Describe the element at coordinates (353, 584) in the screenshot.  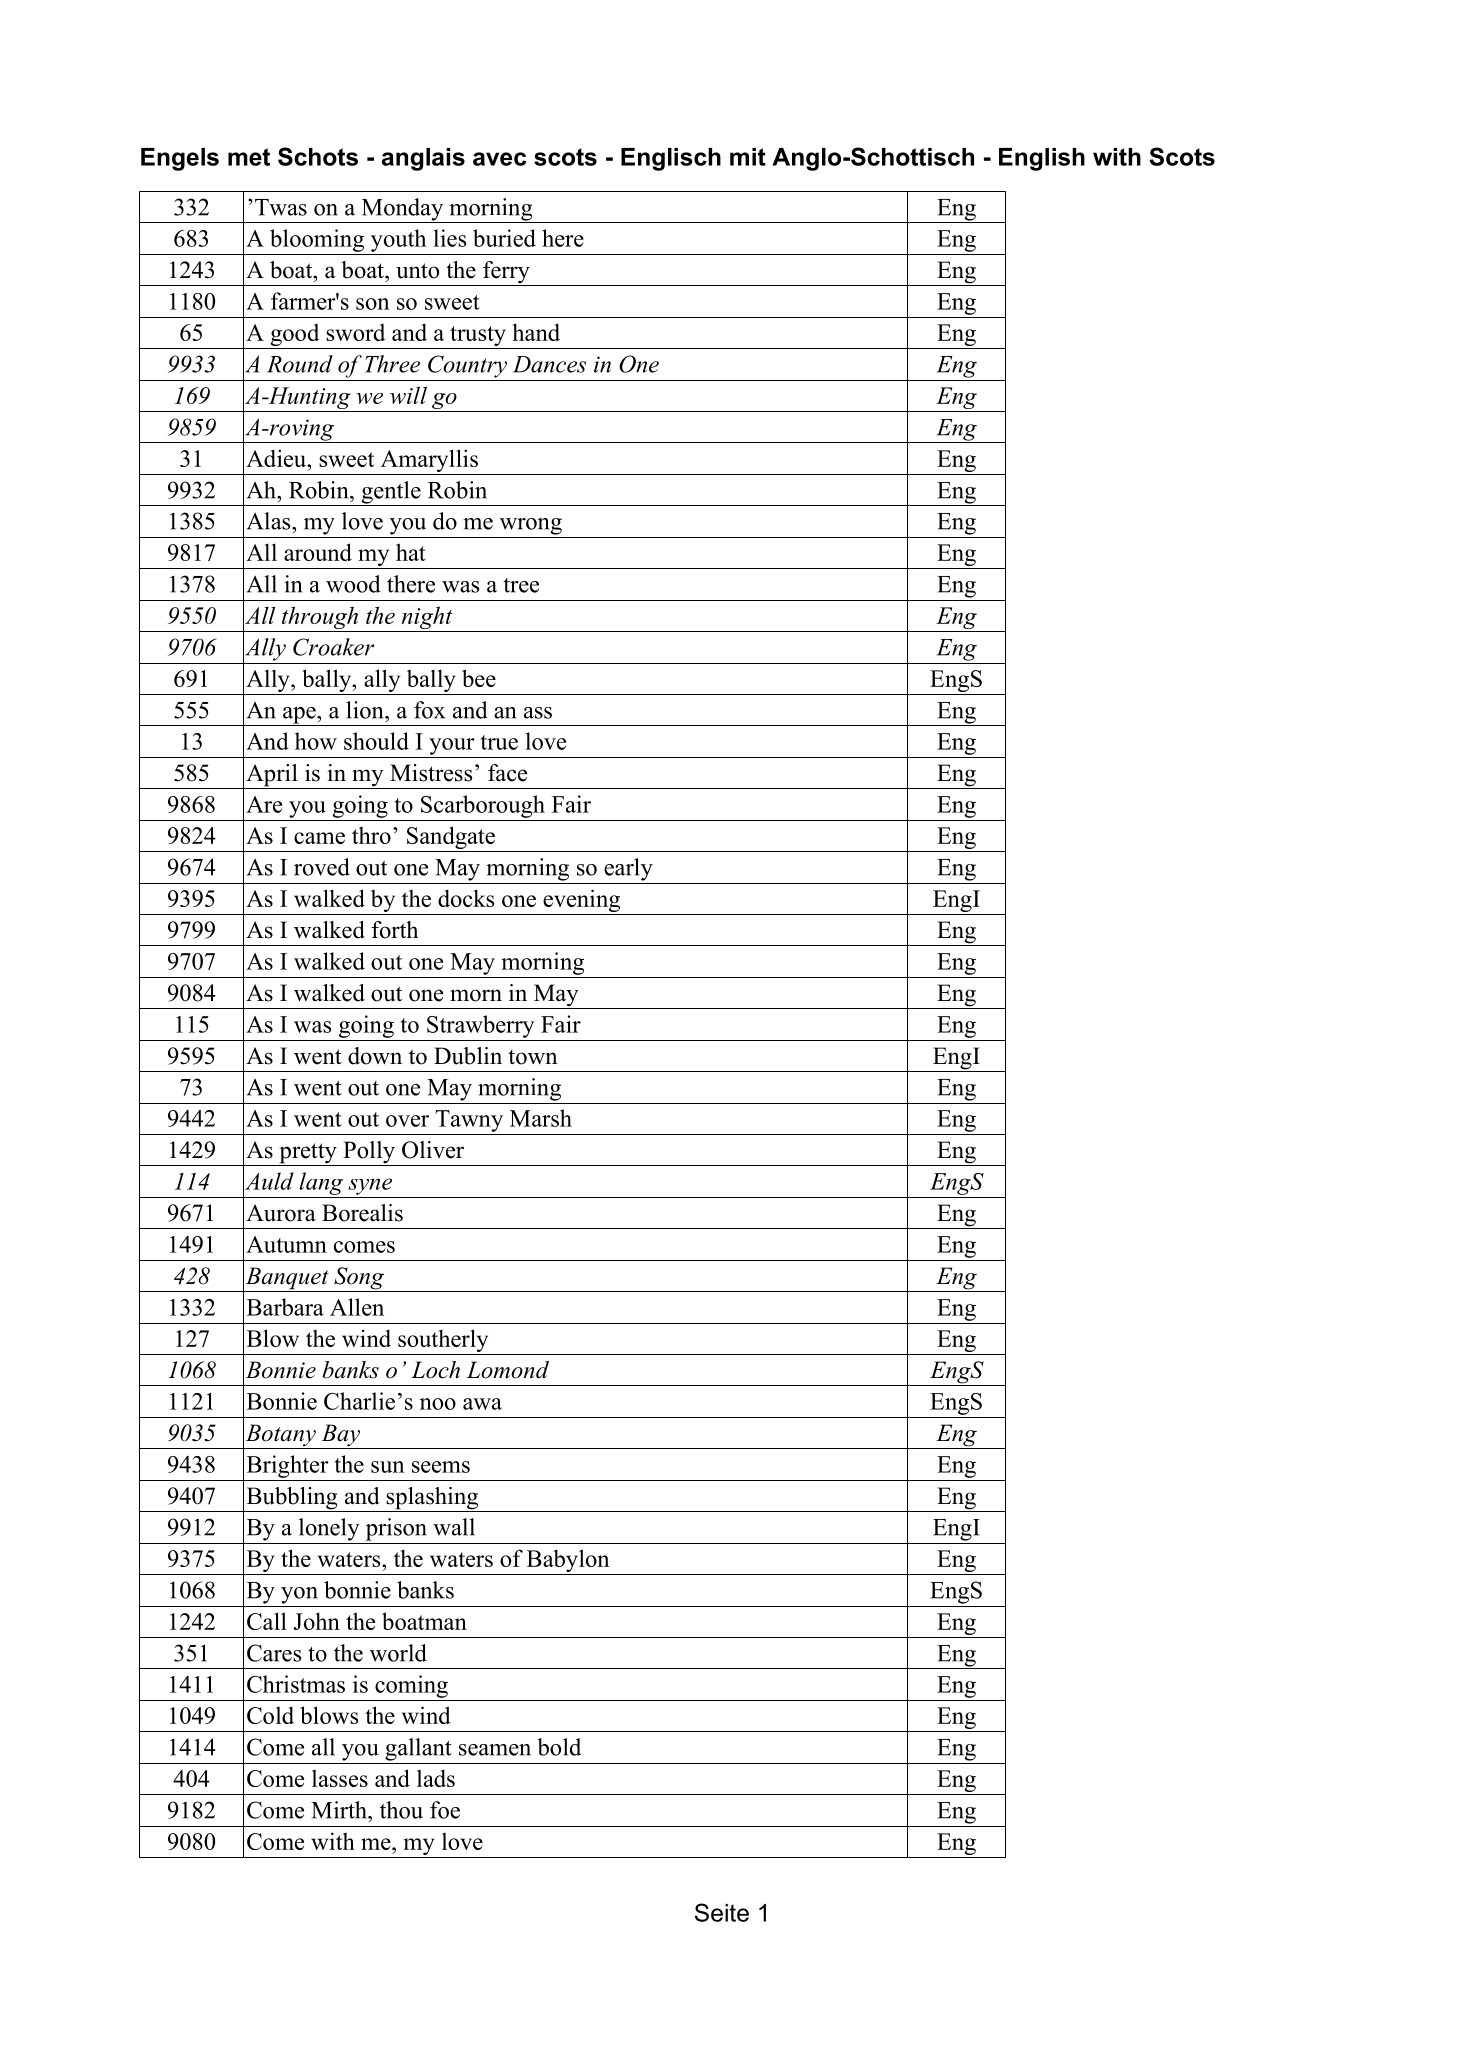
I see `wood` at that location.
